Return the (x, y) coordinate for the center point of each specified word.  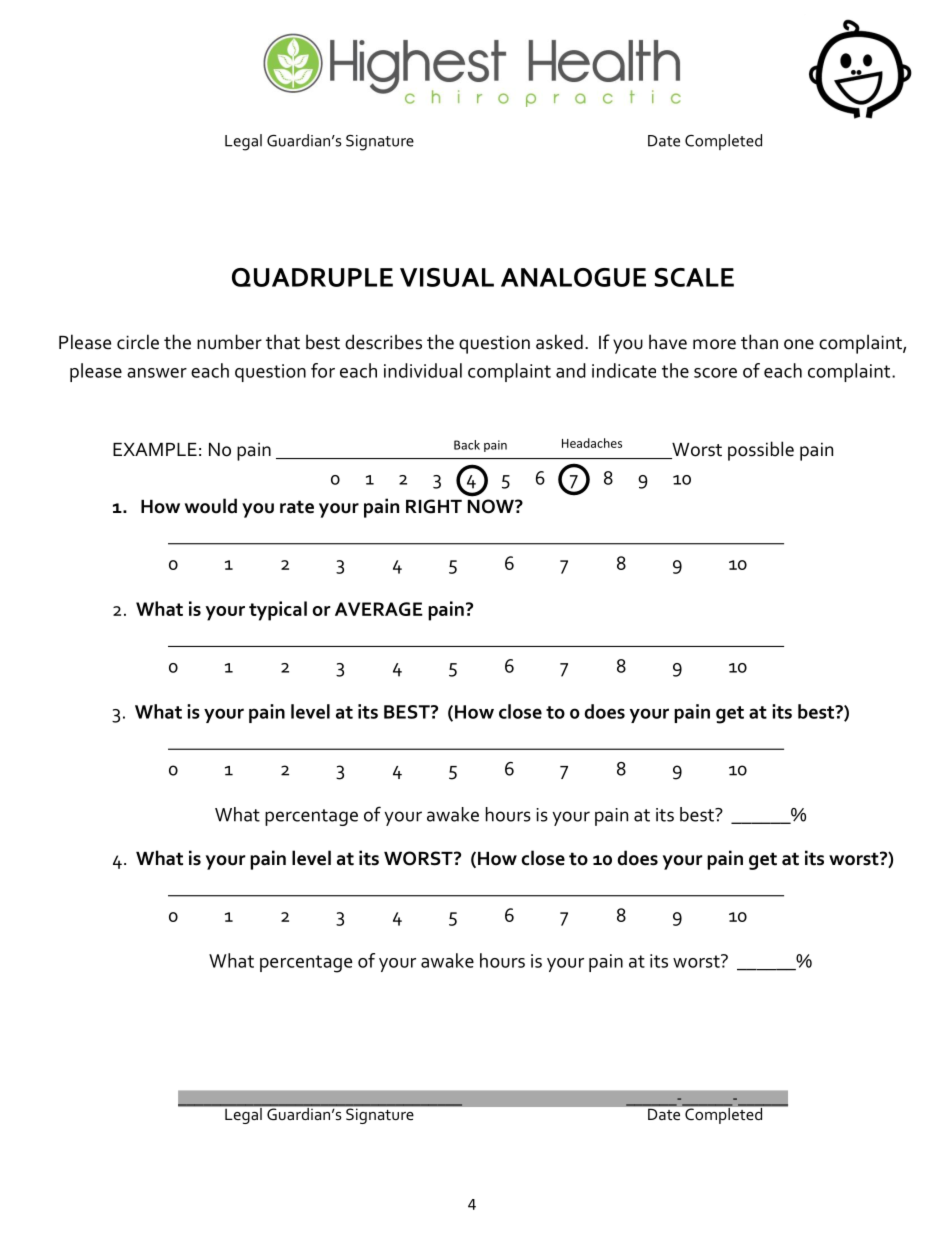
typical (278, 611)
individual (423, 370)
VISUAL (447, 277)
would (211, 506)
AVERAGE (379, 609)
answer (157, 373)
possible (761, 451)
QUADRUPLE (312, 277)
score (715, 373)
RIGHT (434, 506)
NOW (492, 506)
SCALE (694, 277)
